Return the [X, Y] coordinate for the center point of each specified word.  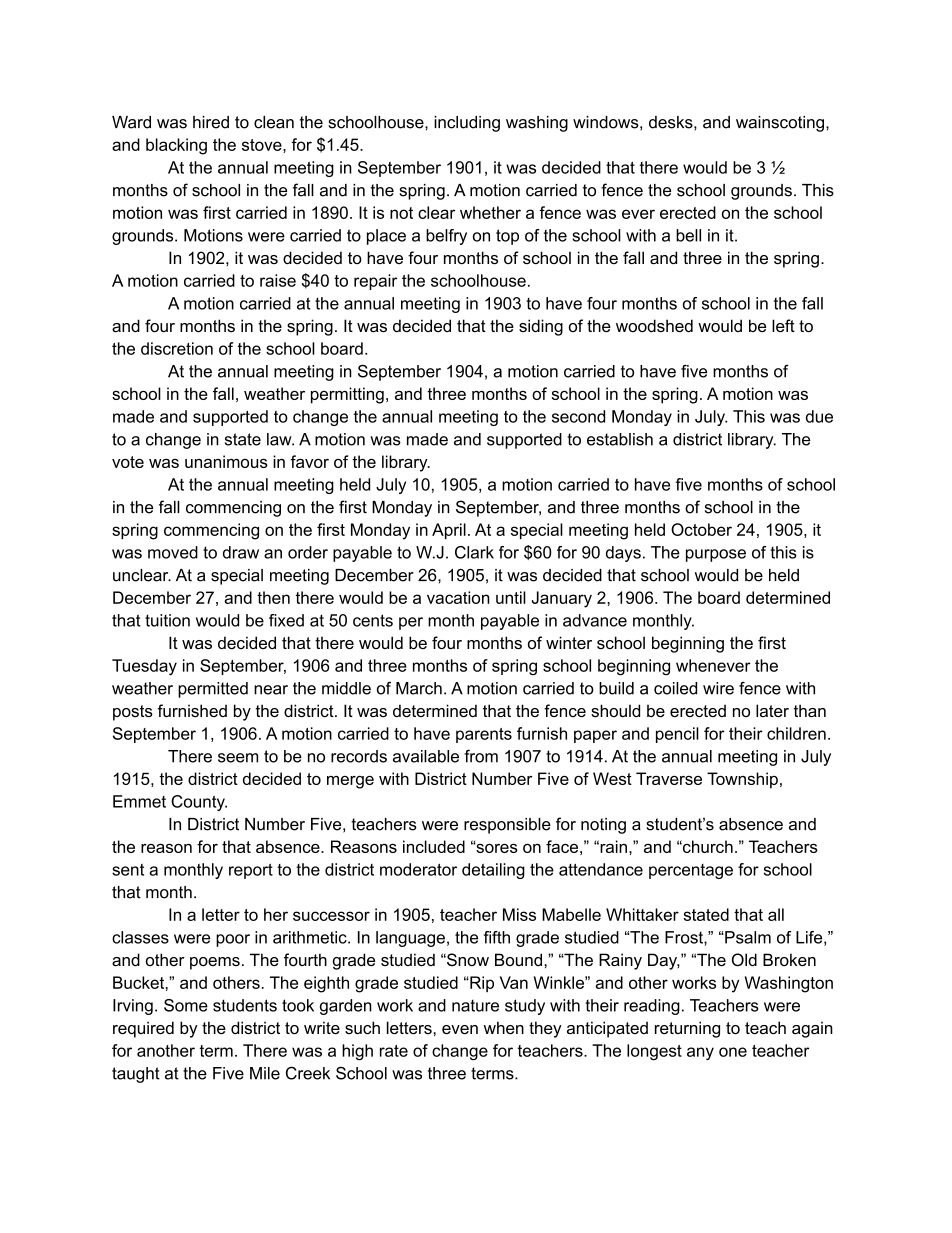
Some [186, 1005]
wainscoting [780, 124]
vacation [458, 597]
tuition [167, 620]
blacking [176, 146]
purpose [716, 555]
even [460, 1029]
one [733, 1052]
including [467, 124]
